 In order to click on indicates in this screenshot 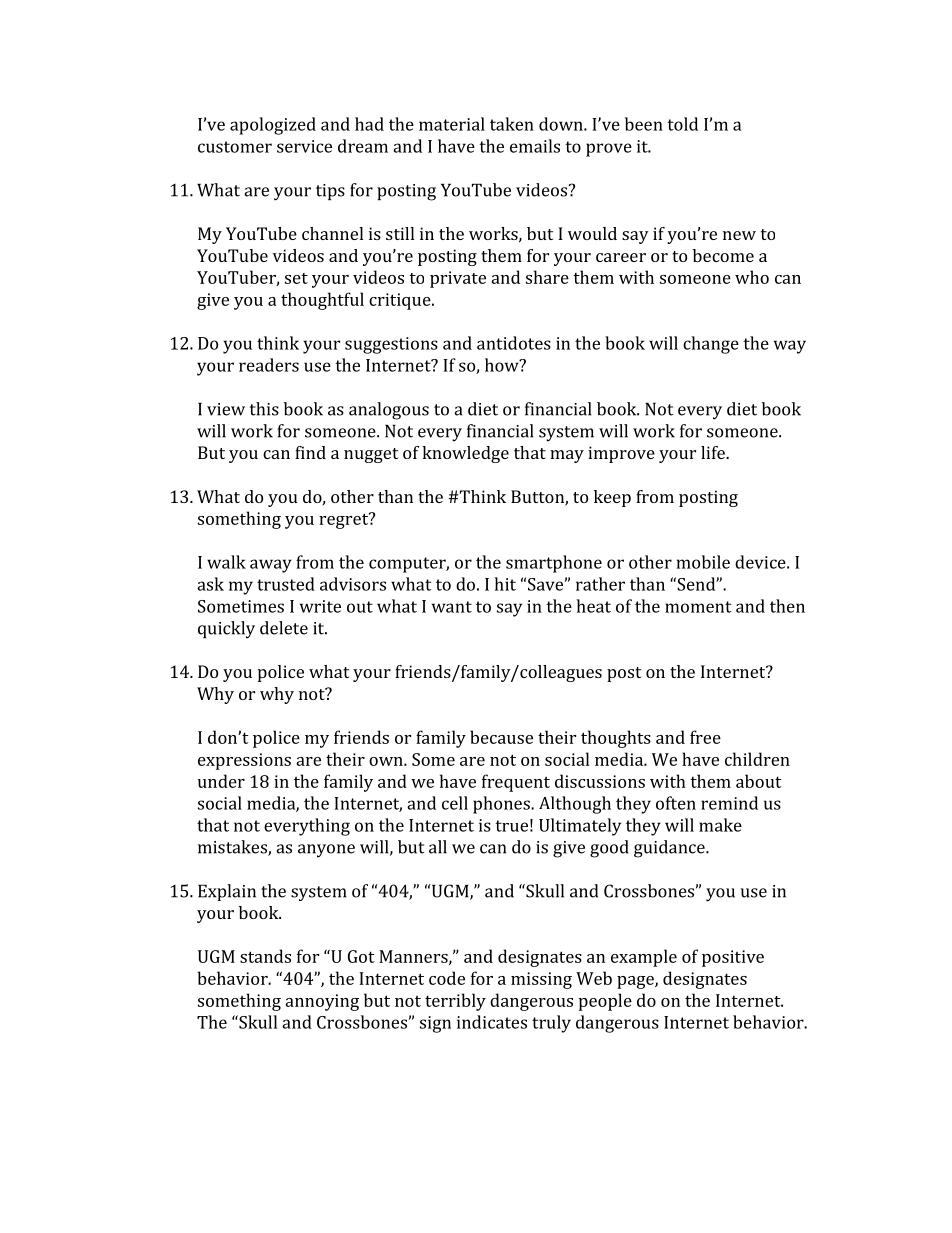, I will do `click(492, 1022)`.
